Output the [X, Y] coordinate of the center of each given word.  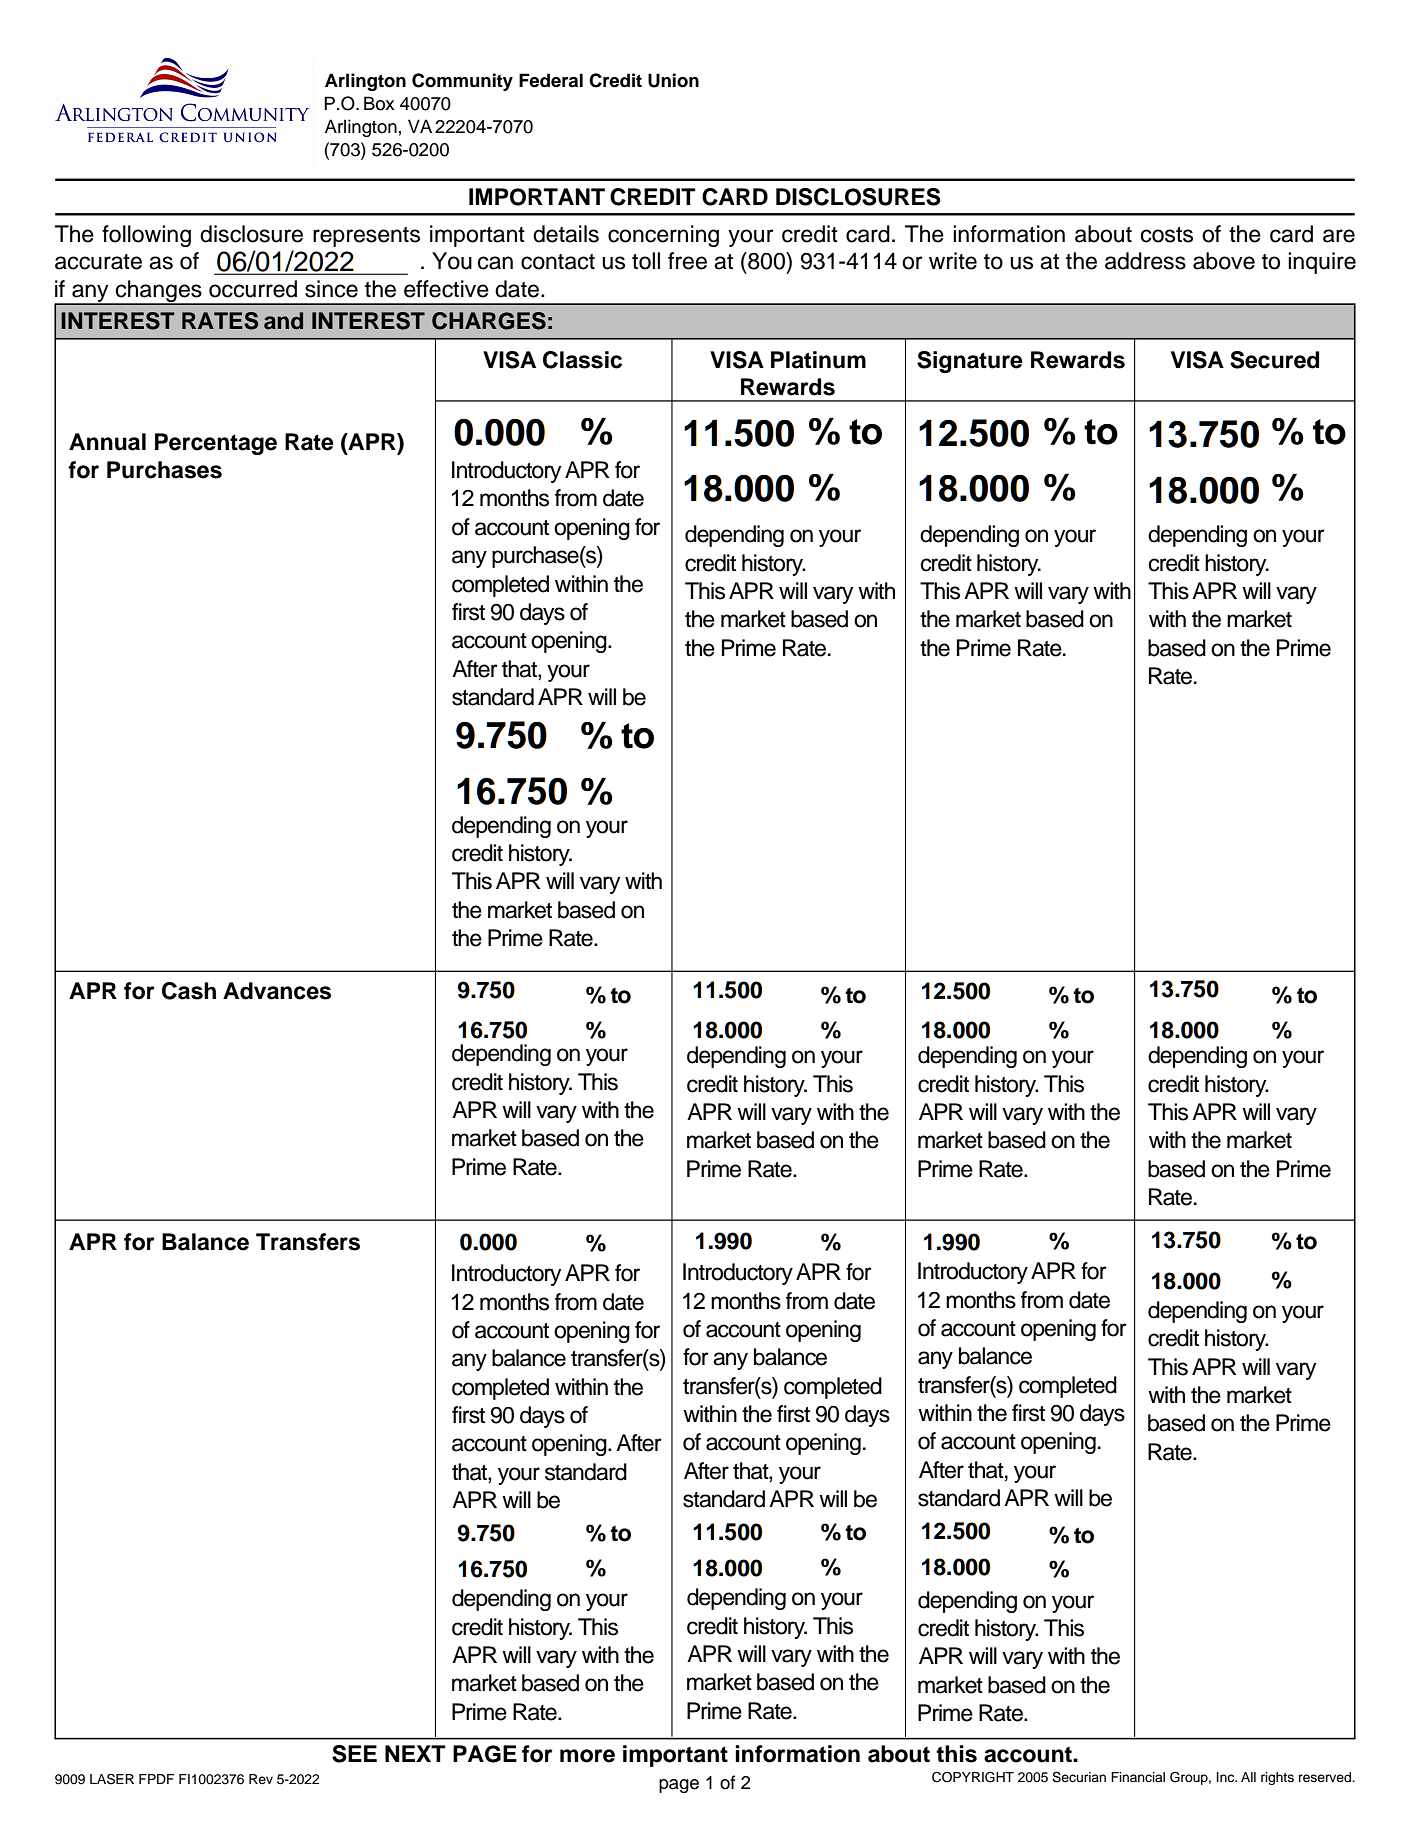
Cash [189, 991]
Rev [261, 1779]
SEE [354, 1754]
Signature [970, 362]
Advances [277, 991]
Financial [1138, 1777]
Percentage [216, 444]
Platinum [818, 360]
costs [1167, 235]
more [587, 1756]
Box [379, 103]
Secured [1274, 360]
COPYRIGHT [973, 1777]
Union [673, 80]
